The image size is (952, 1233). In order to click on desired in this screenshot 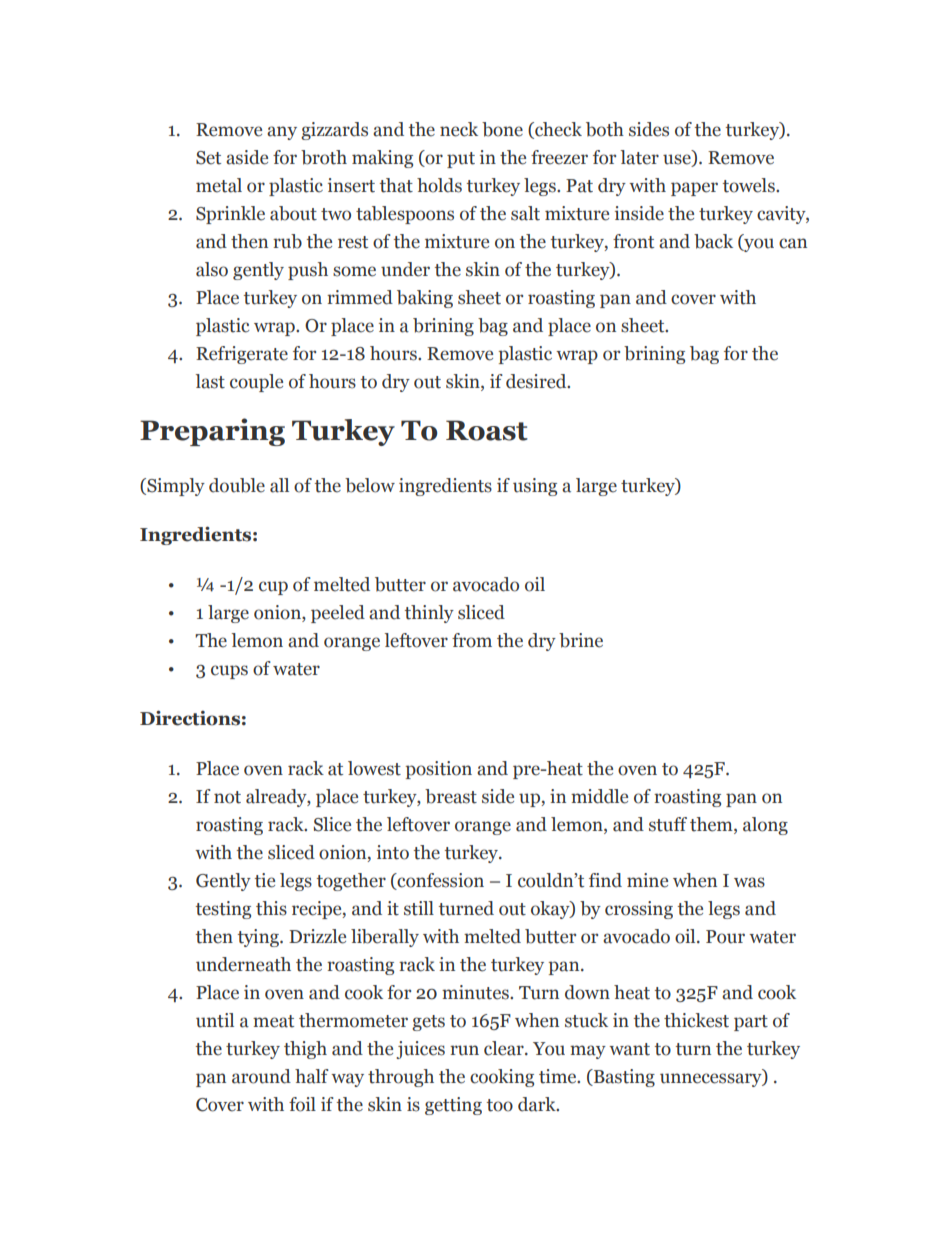, I will do `click(537, 381)`.
